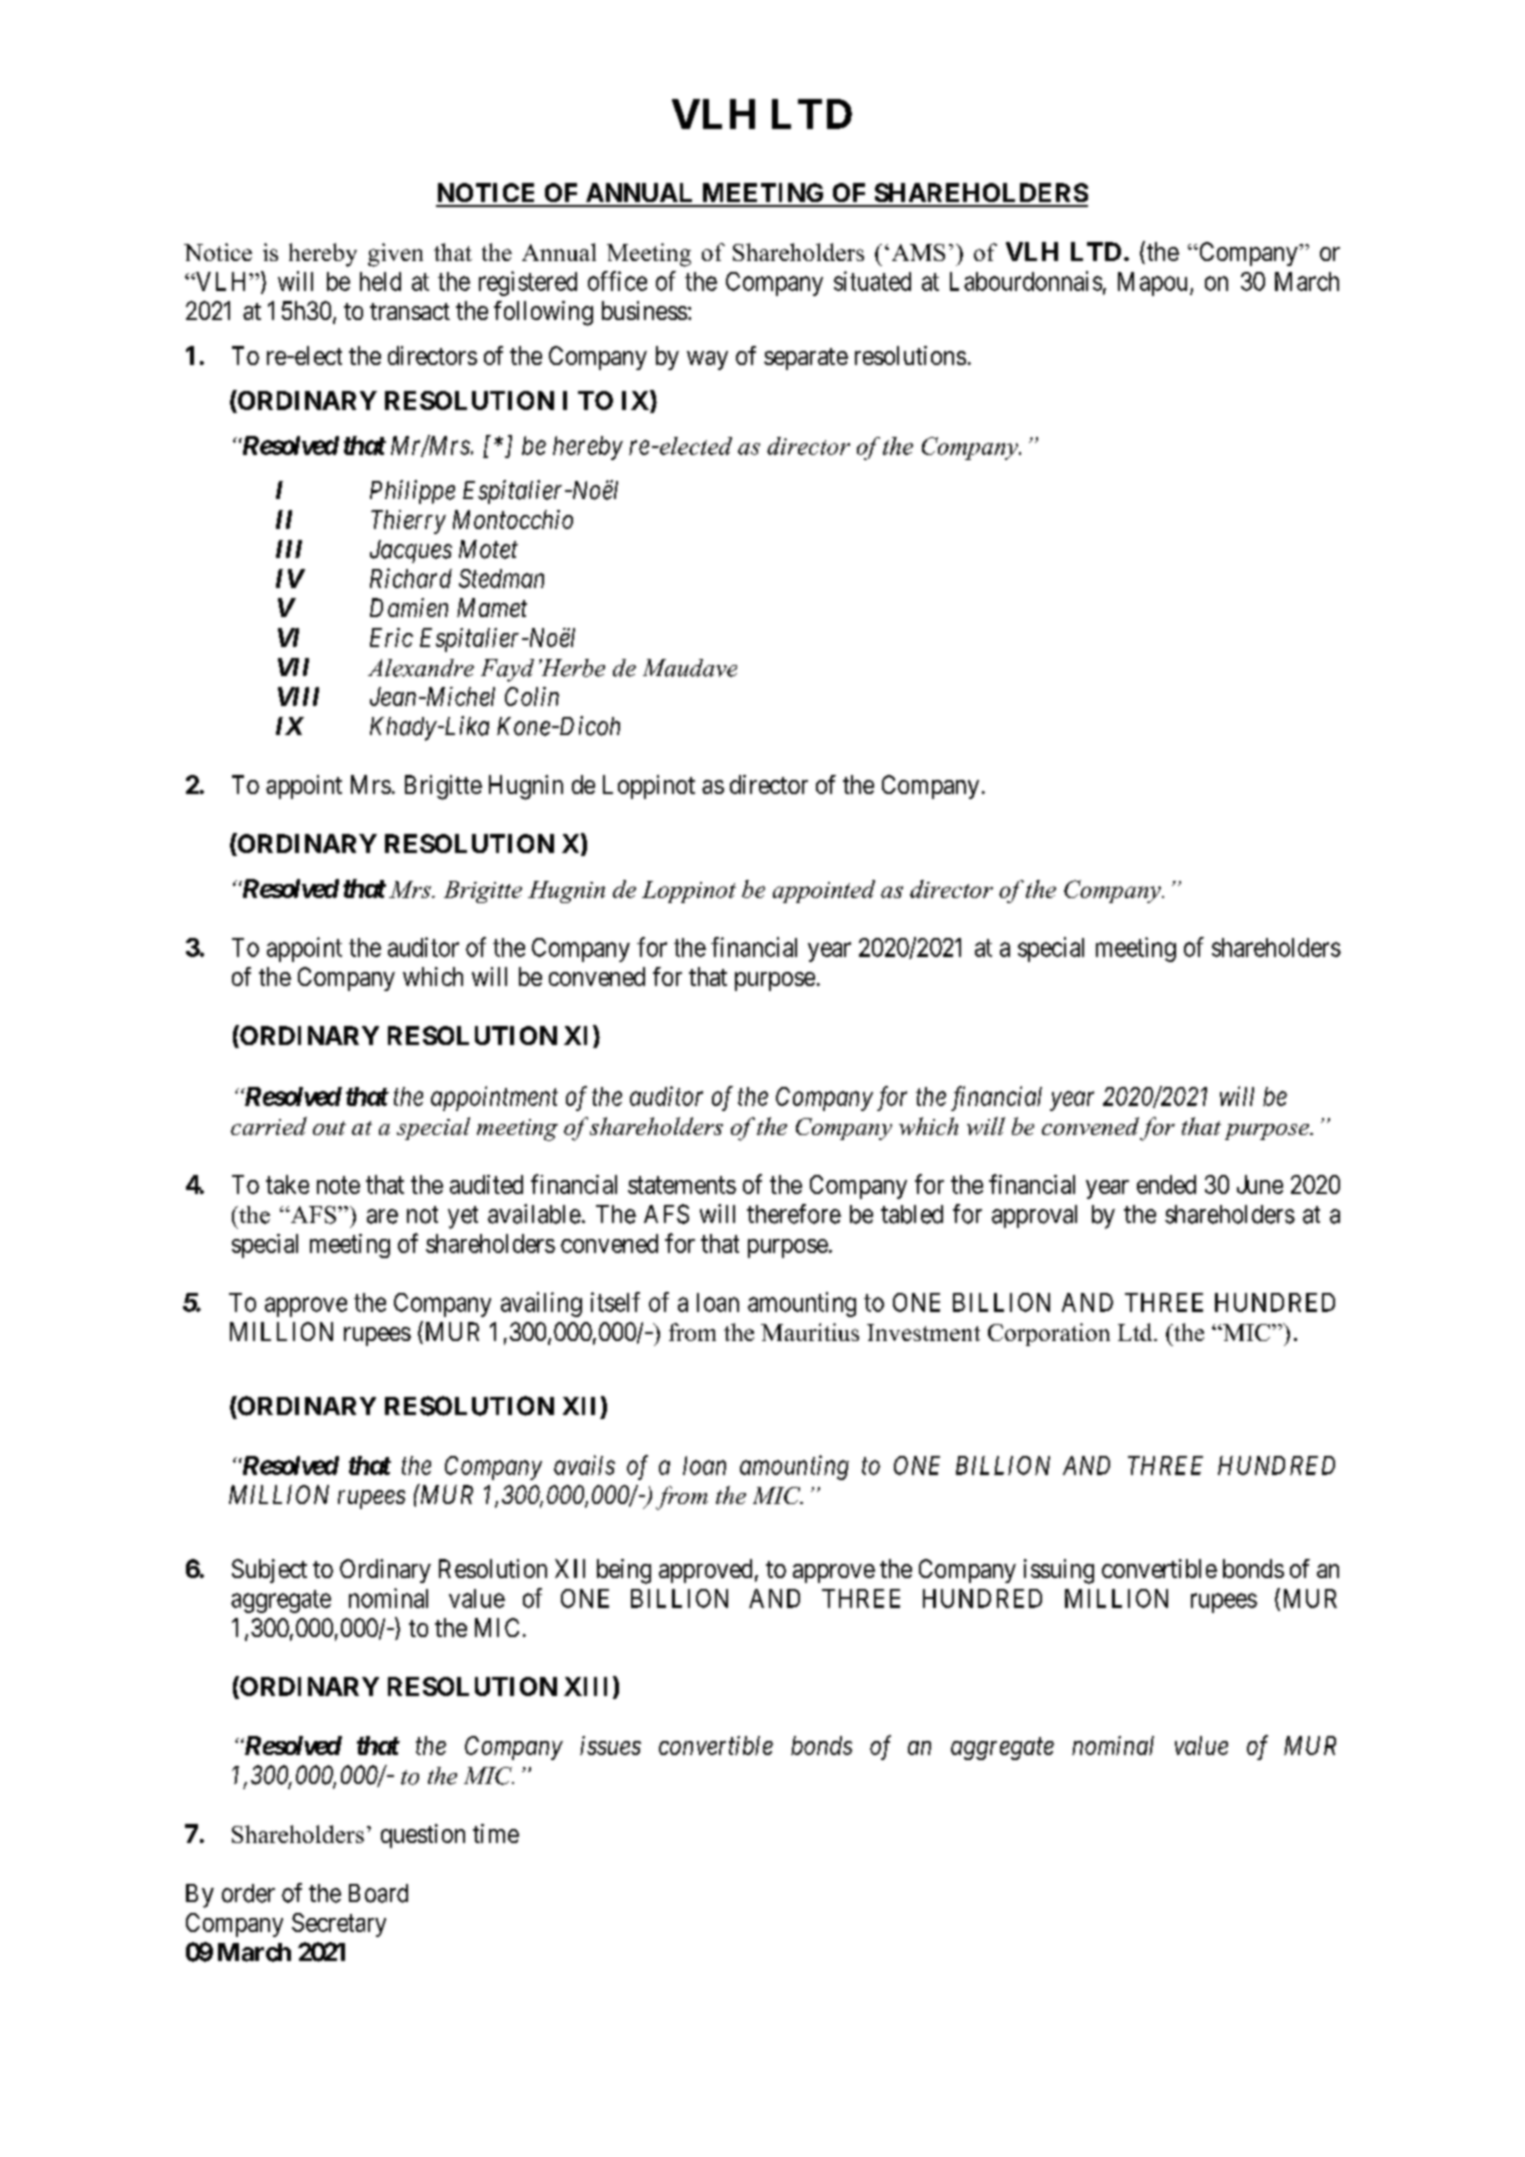  I want to click on AMS, so click(918, 252).
